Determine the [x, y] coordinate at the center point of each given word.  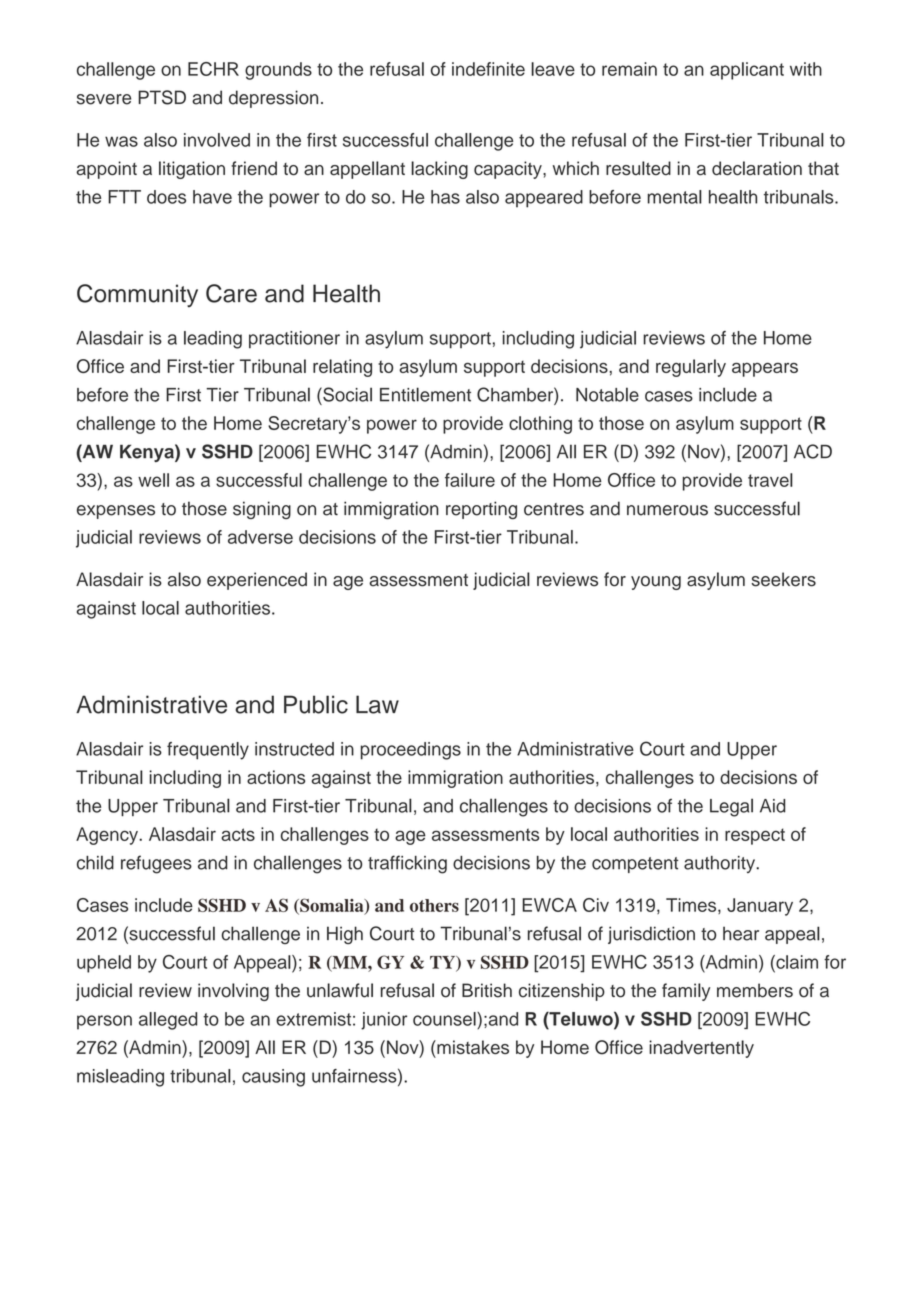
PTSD [162, 97]
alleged [168, 1021]
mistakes [472, 1047]
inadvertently [701, 1049]
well [153, 480]
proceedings [411, 751]
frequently [208, 751]
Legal [731, 807]
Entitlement [425, 394]
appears [765, 370]
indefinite [488, 69]
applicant [747, 71]
